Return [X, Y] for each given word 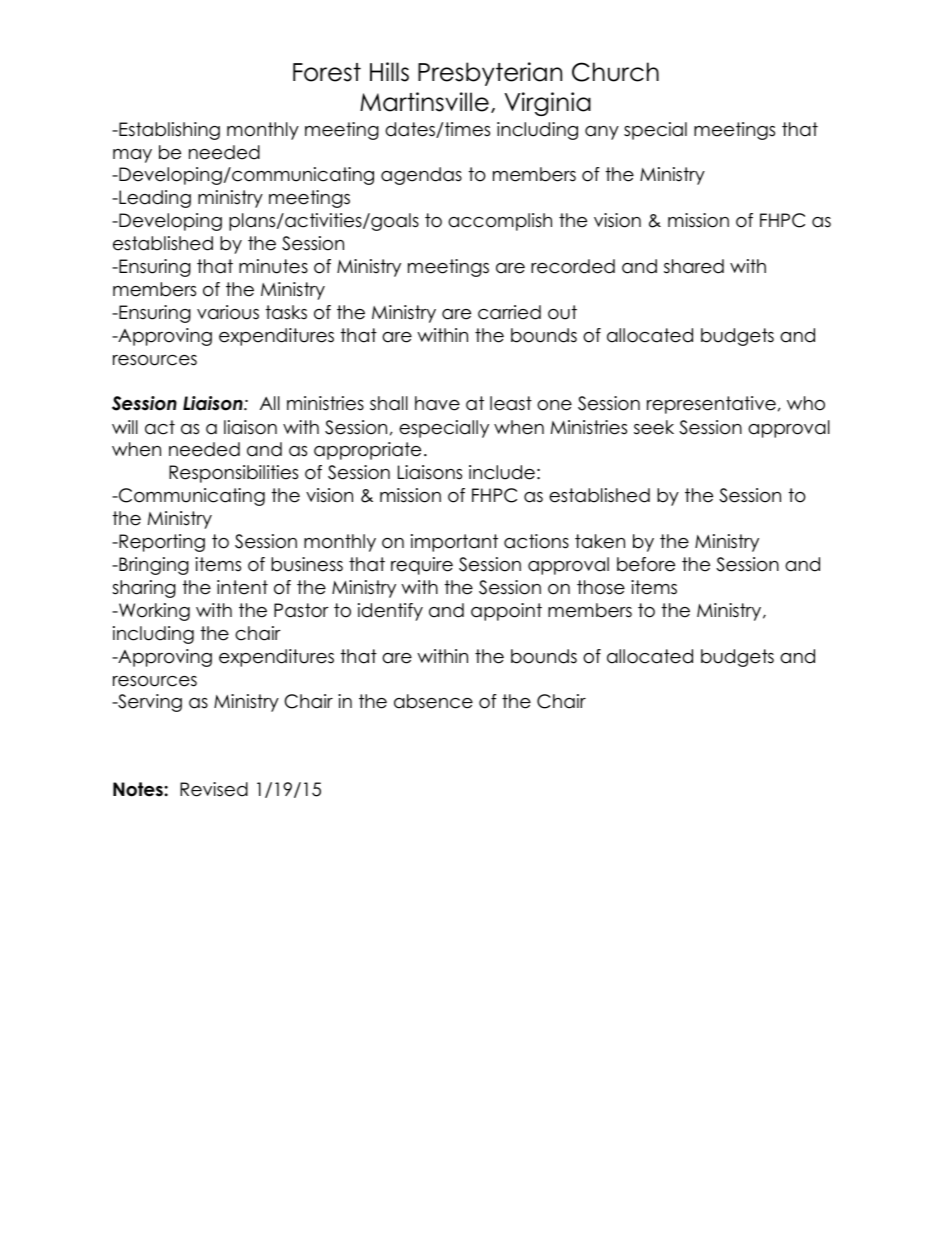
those [601, 587]
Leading [154, 199]
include [502, 472]
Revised [214, 789]
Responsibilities [233, 474]
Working [153, 612]
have [437, 403]
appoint [506, 612]
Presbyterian [490, 74]
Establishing [168, 131]
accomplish [500, 222]
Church [615, 72]
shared [694, 266]
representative [711, 405]
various [228, 312]
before [646, 564]
